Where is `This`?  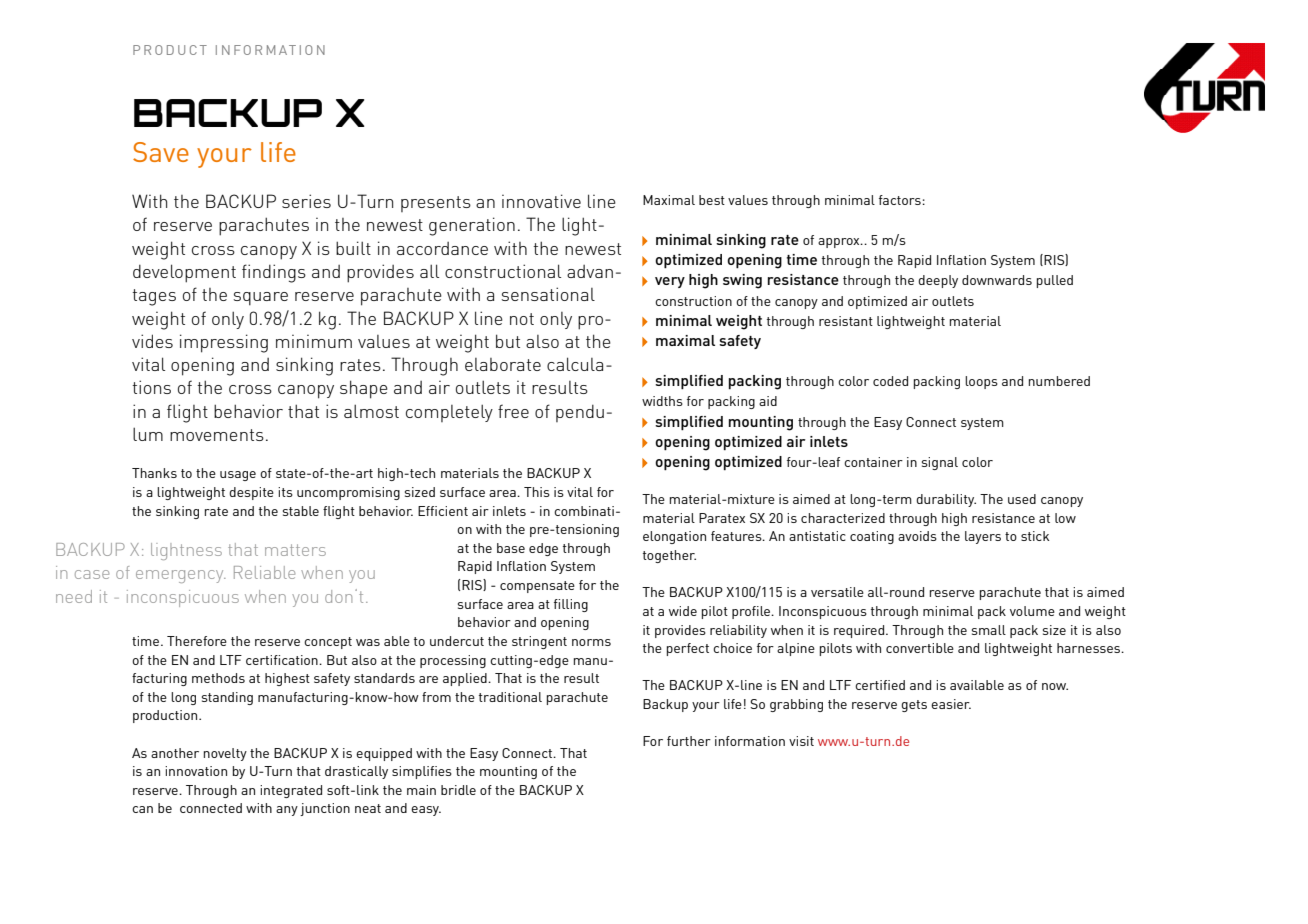
This is located at coordinates (537, 492).
